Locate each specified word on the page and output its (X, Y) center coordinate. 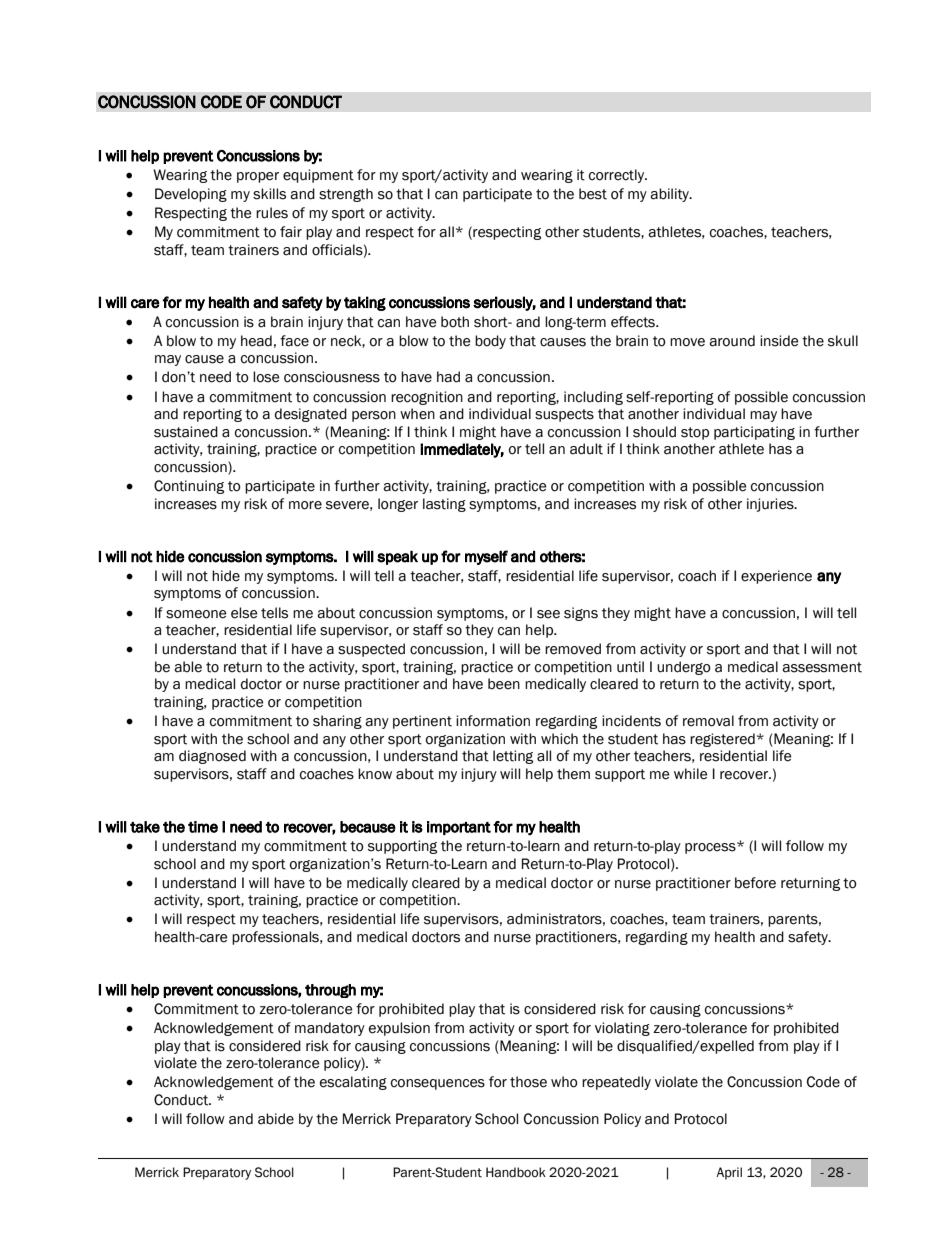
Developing (191, 195)
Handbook (516, 1172)
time (203, 827)
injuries (771, 505)
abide (276, 1119)
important (459, 828)
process (711, 848)
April (729, 1173)
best (593, 194)
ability (670, 195)
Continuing (189, 487)
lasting (444, 505)
